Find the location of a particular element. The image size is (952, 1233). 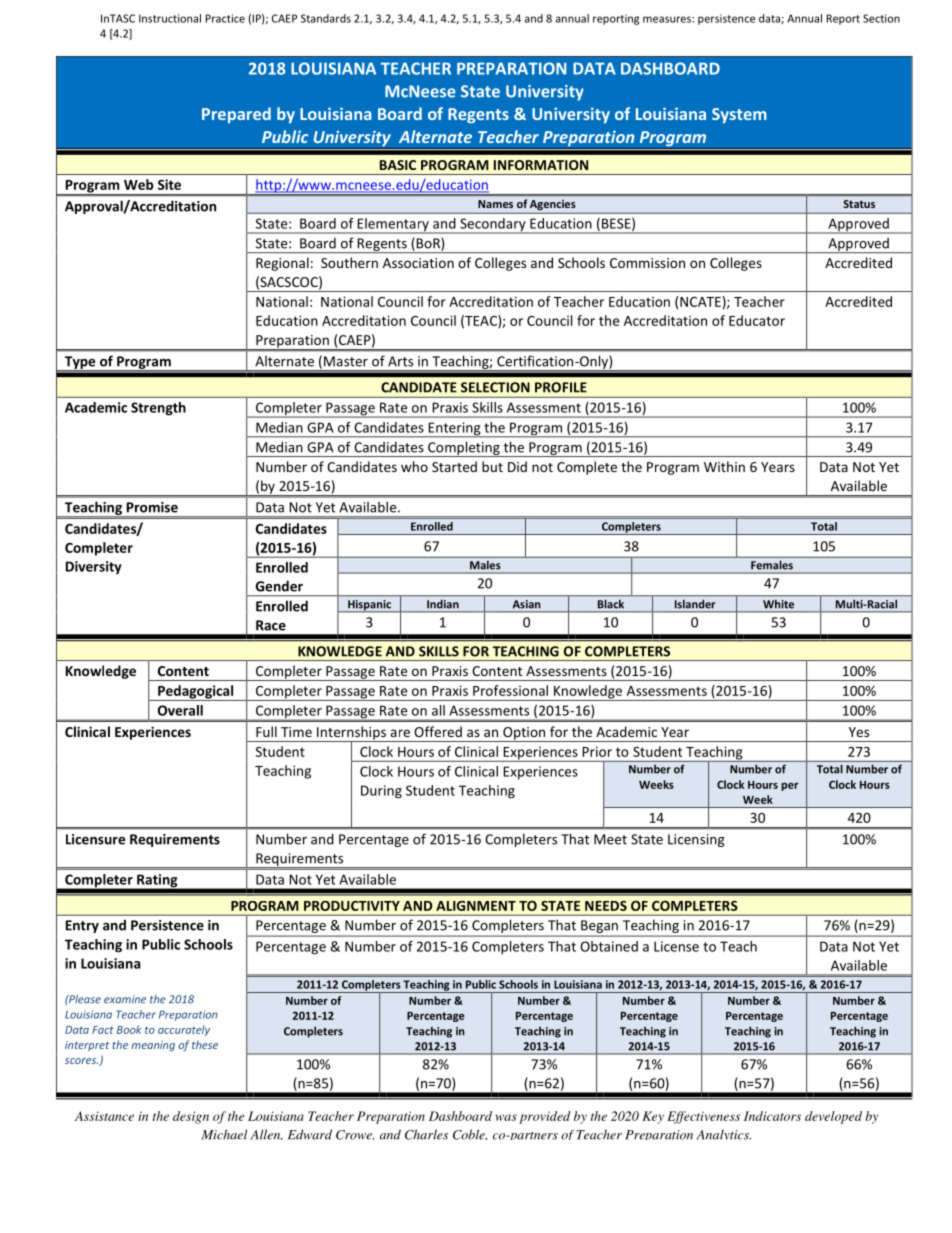

Instructional is located at coordinates (170, 18).
